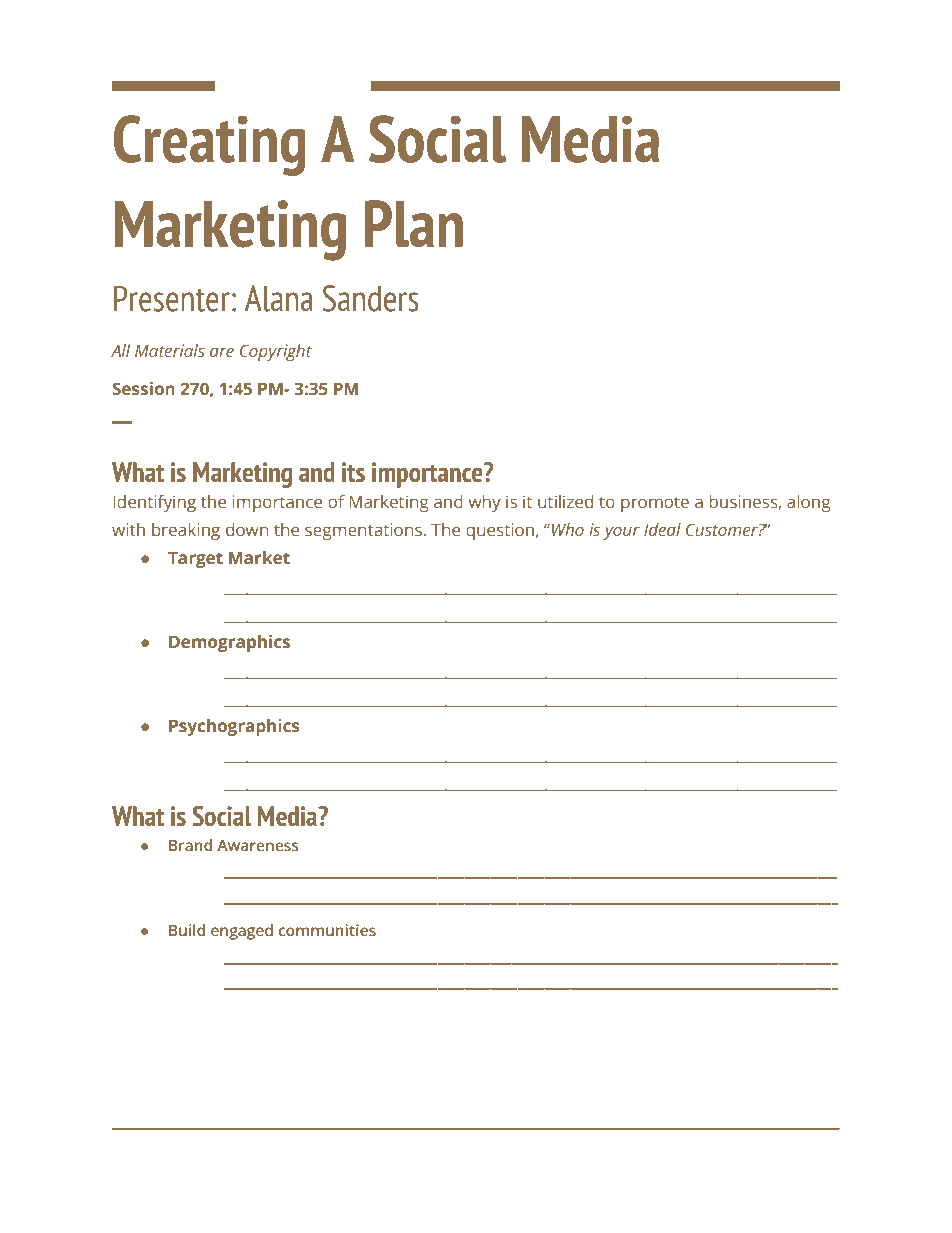 This screenshot has width=952, height=1233. What do you see at coordinates (187, 930) in the screenshot?
I see `Build` at bounding box center [187, 930].
